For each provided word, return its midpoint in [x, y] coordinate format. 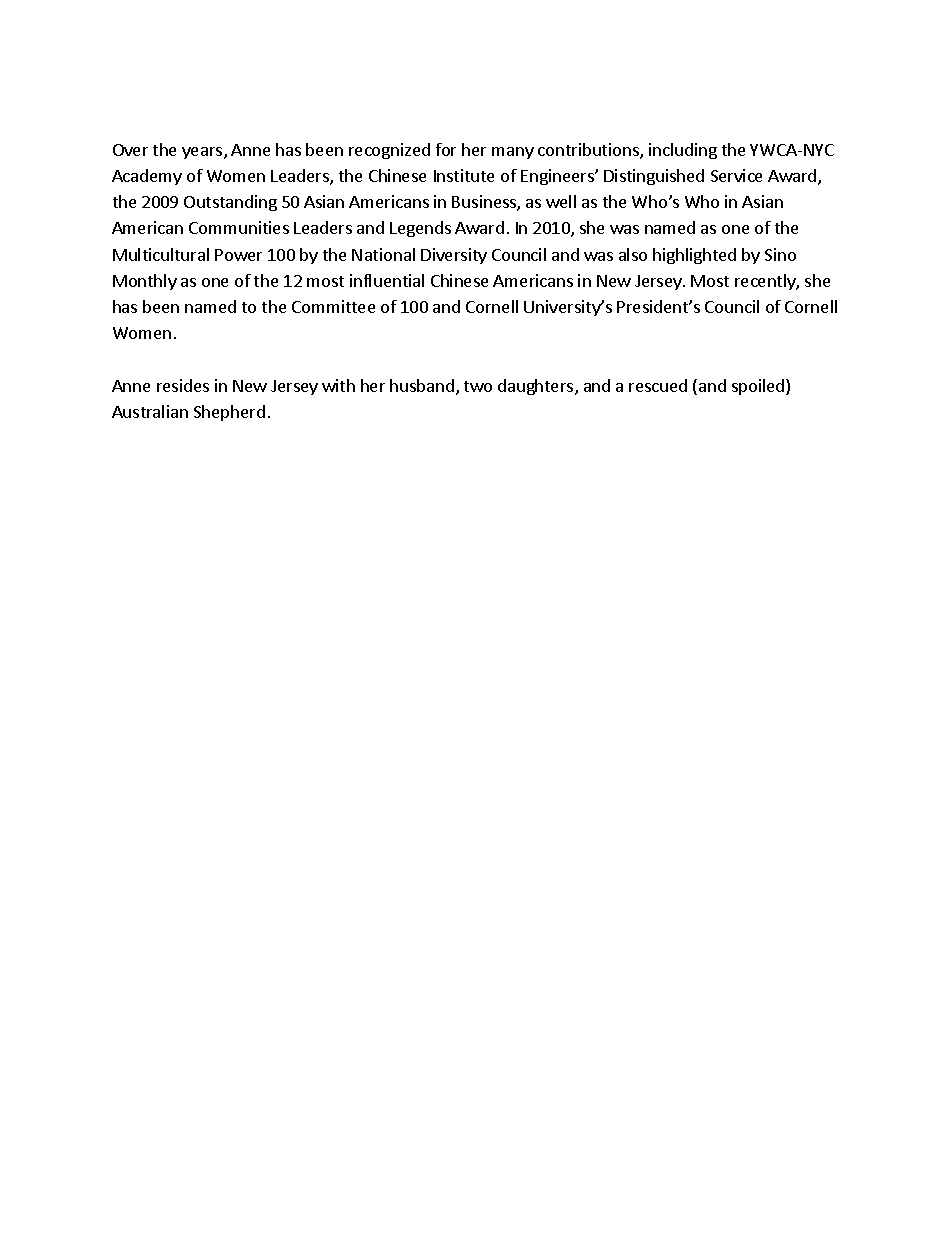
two [478, 386]
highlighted [694, 256]
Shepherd [229, 413]
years [203, 153]
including [683, 151]
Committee [333, 306]
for [446, 149]
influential [387, 280]
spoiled [759, 387]
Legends [420, 229]
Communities [239, 227]
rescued [658, 385]
